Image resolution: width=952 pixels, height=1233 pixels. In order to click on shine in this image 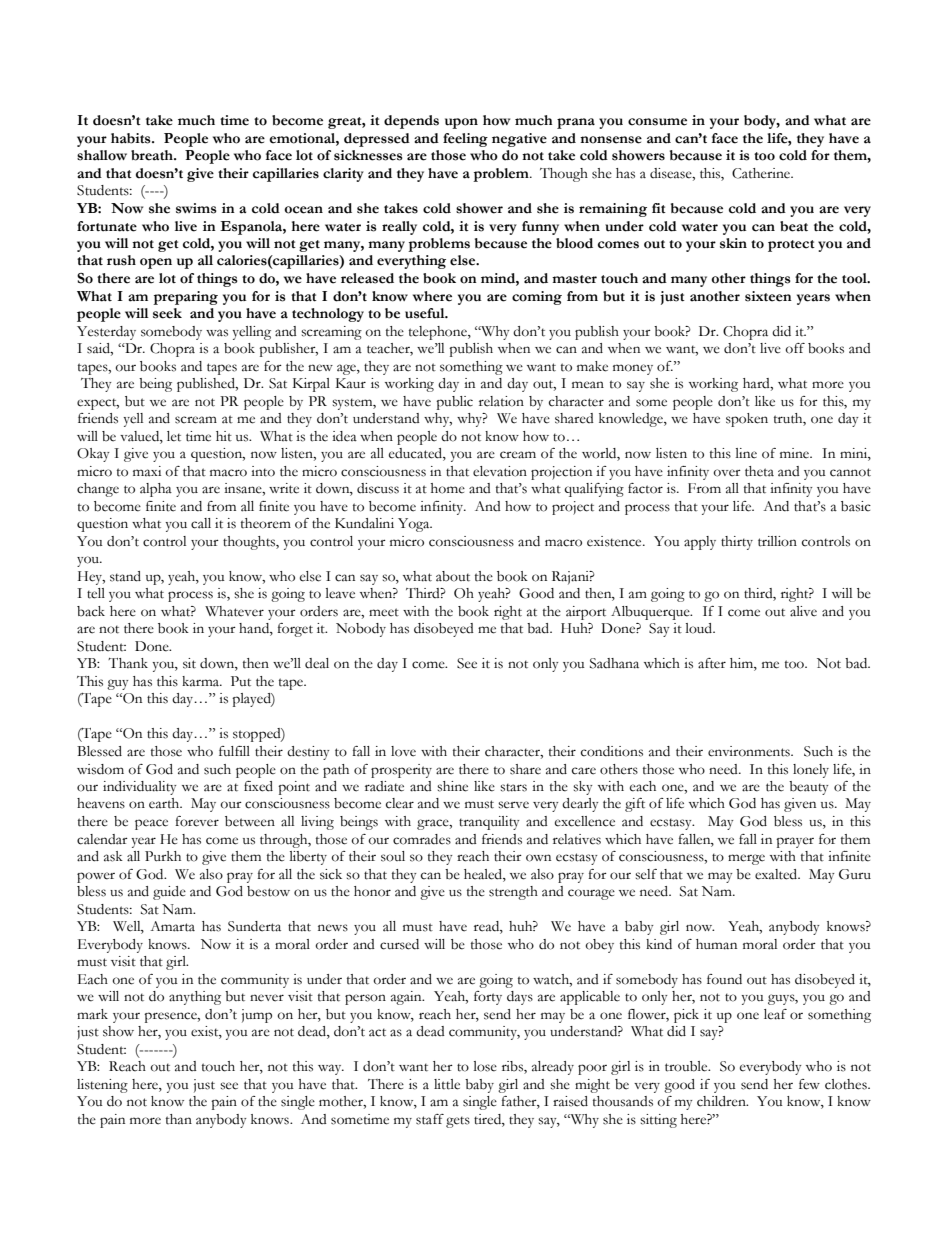, I will do `click(452, 786)`.
